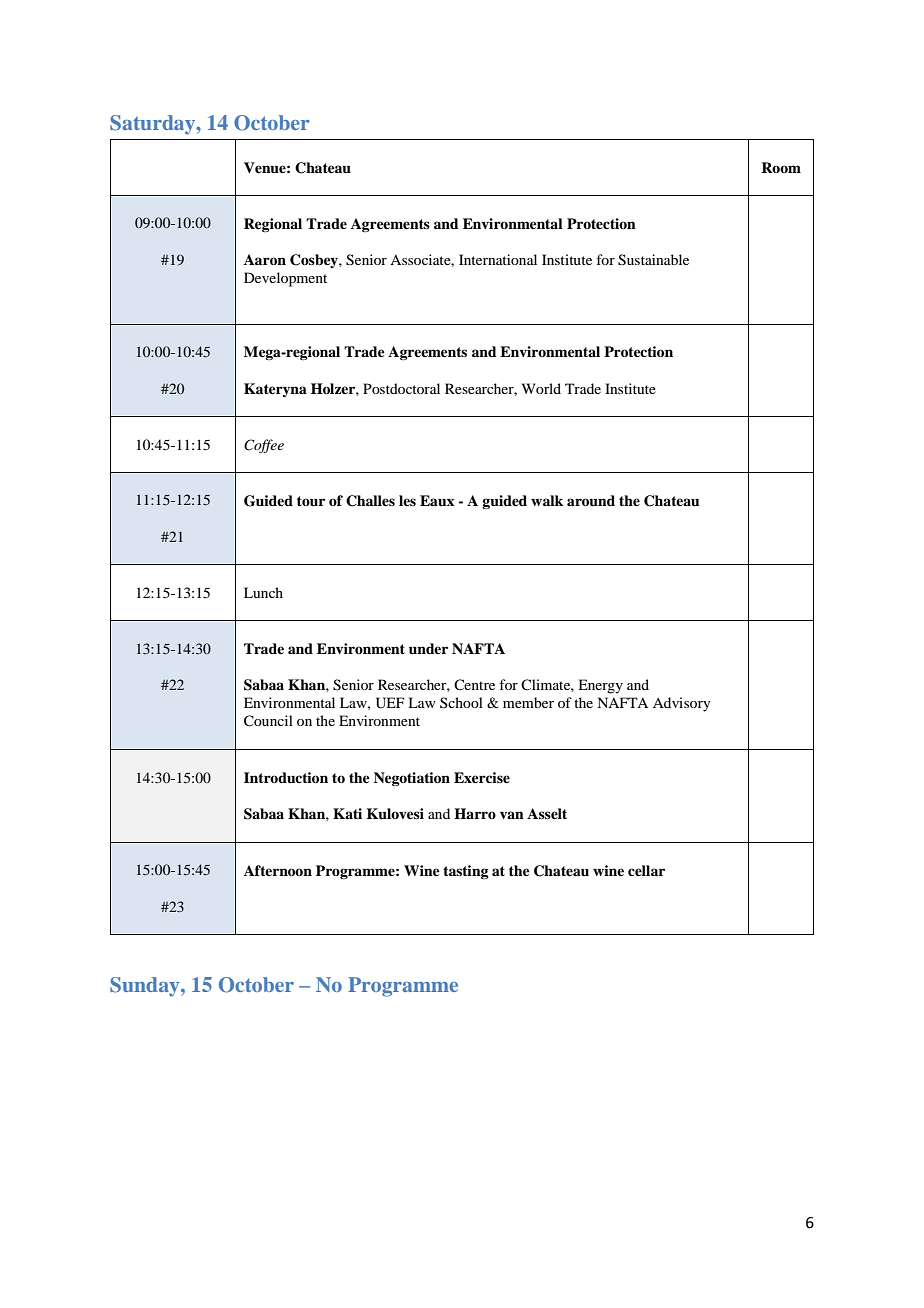  What do you see at coordinates (653, 260) in the image?
I see `Sustainable` at bounding box center [653, 260].
